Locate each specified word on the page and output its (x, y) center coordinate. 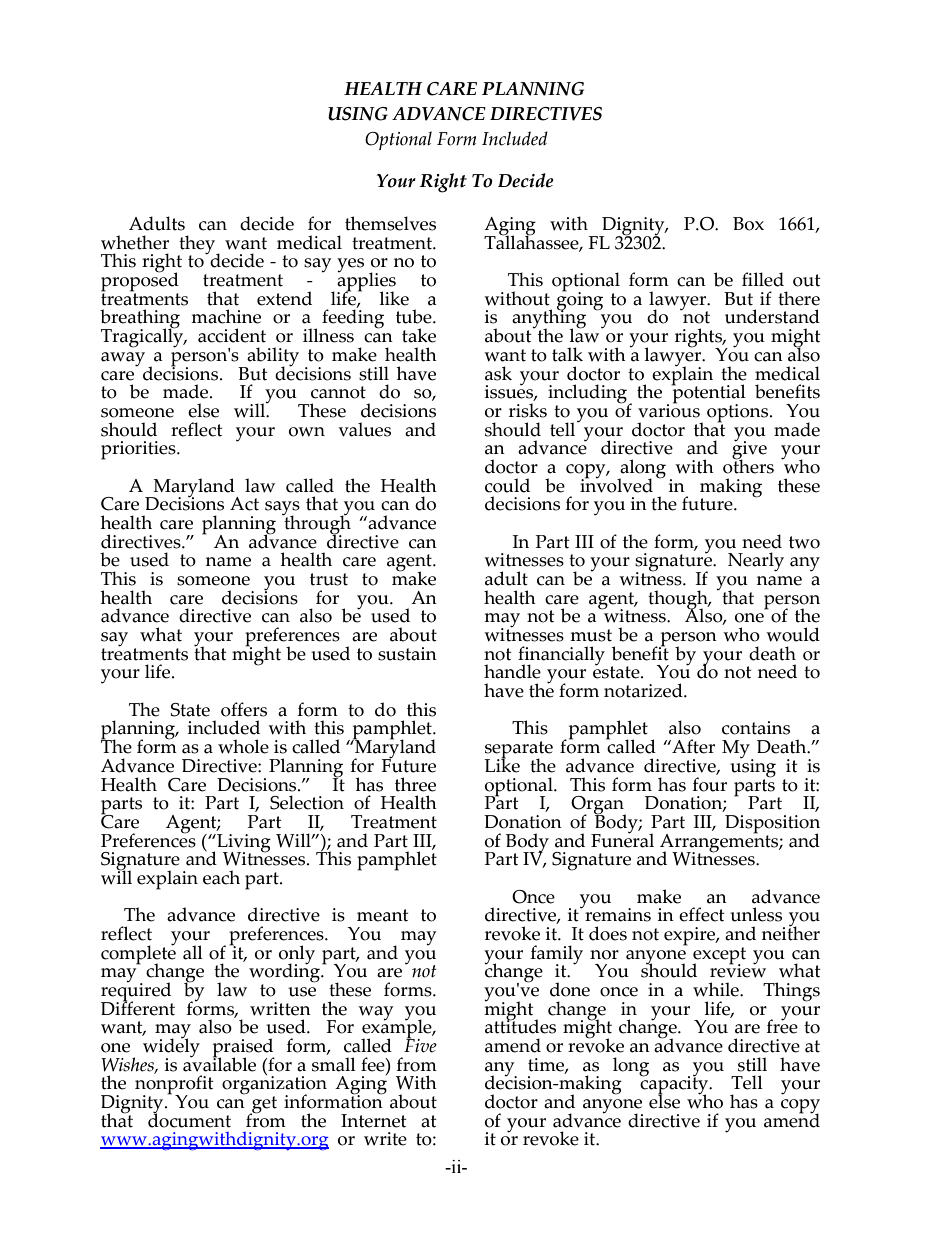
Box (748, 224)
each (221, 877)
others (748, 465)
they (198, 245)
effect (701, 914)
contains (756, 728)
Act (244, 504)
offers (244, 709)
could (507, 485)
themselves (390, 223)
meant (382, 915)
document (189, 1119)
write (385, 1139)
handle (512, 671)
